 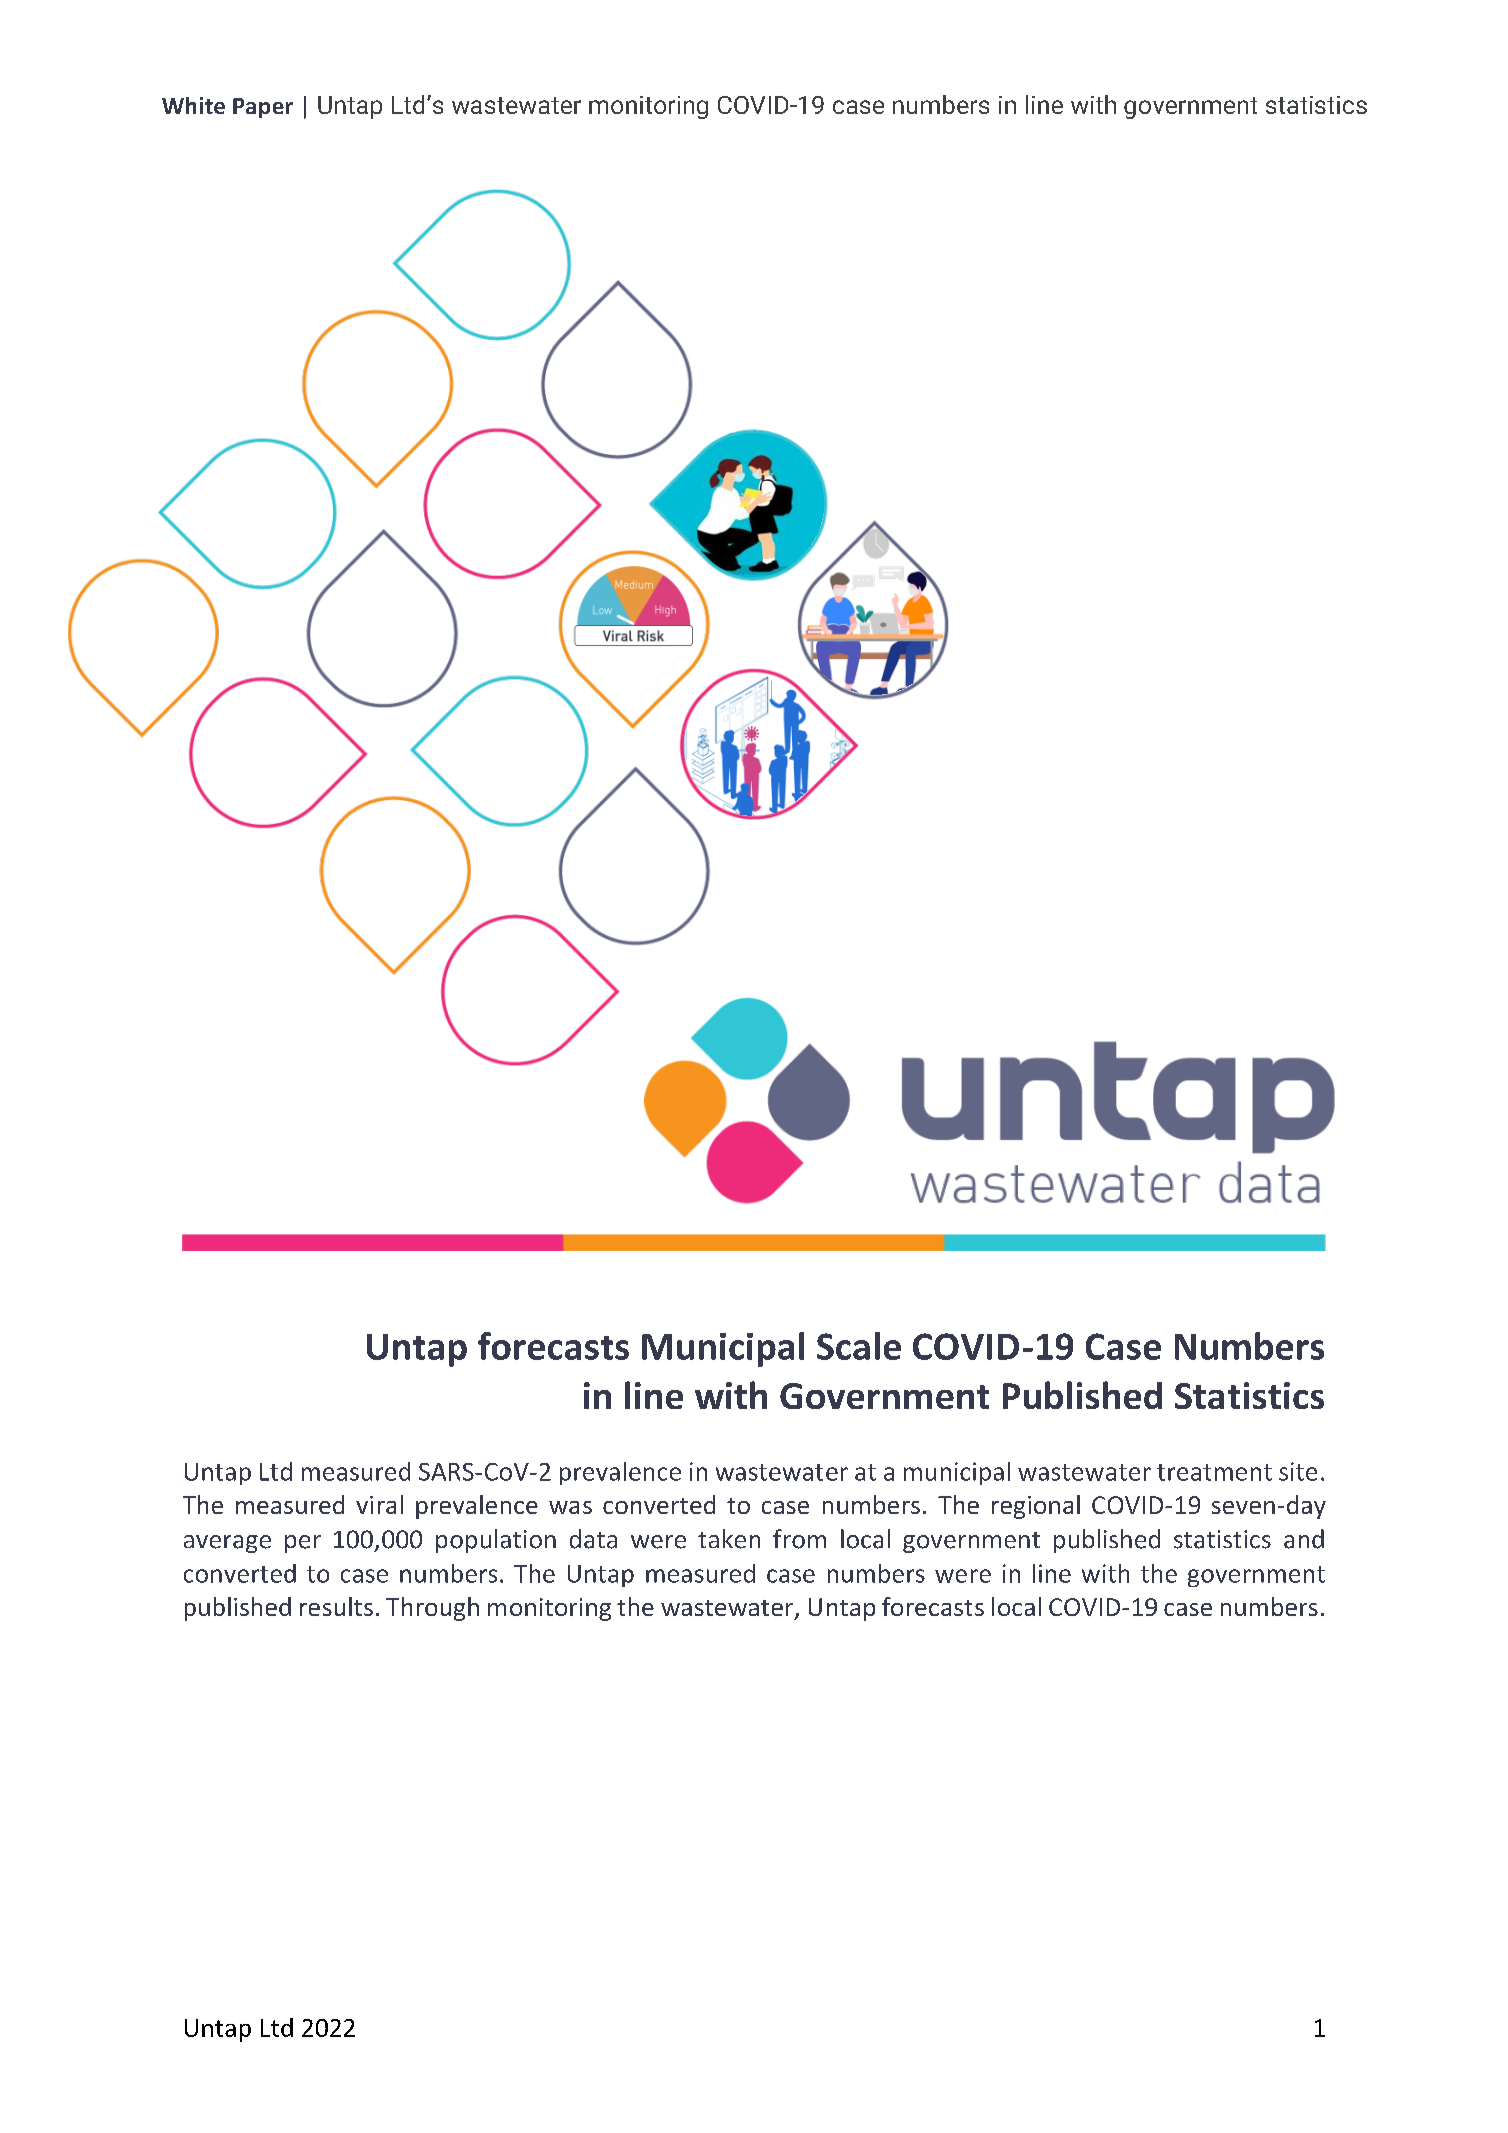 What do you see at coordinates (1214, 1472) in the page?
I see `treatment` at bounding box center [1214, 1472].
